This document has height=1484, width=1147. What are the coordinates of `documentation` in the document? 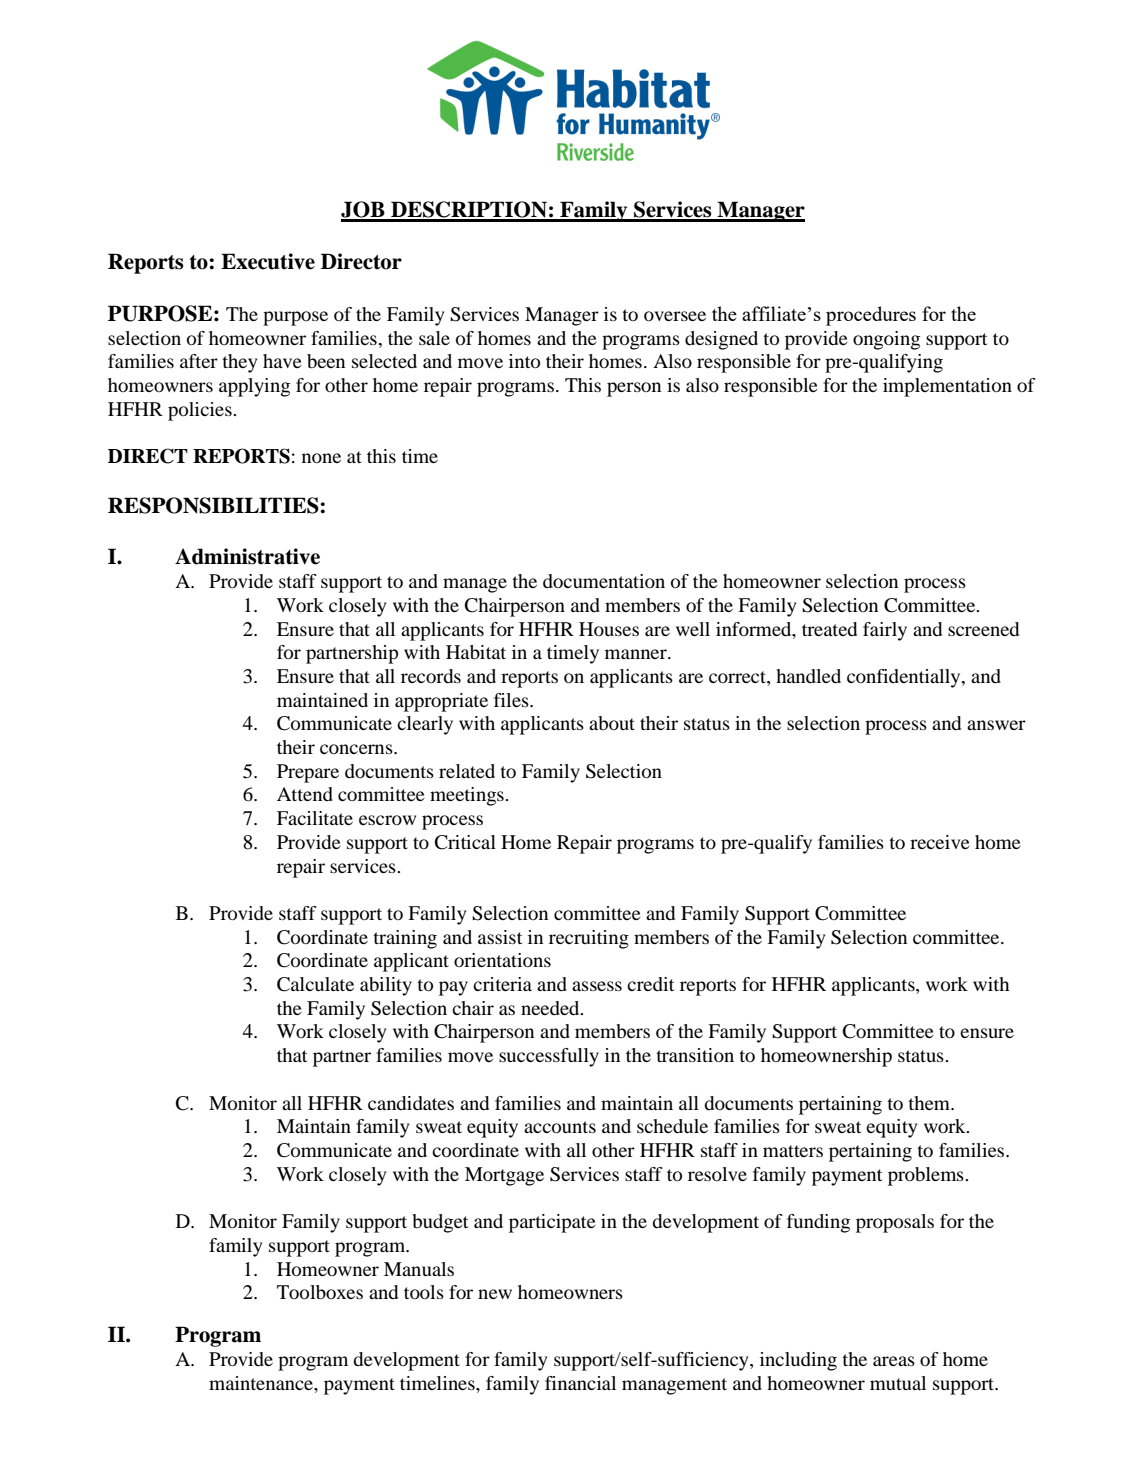 It's located at (604, 581).
